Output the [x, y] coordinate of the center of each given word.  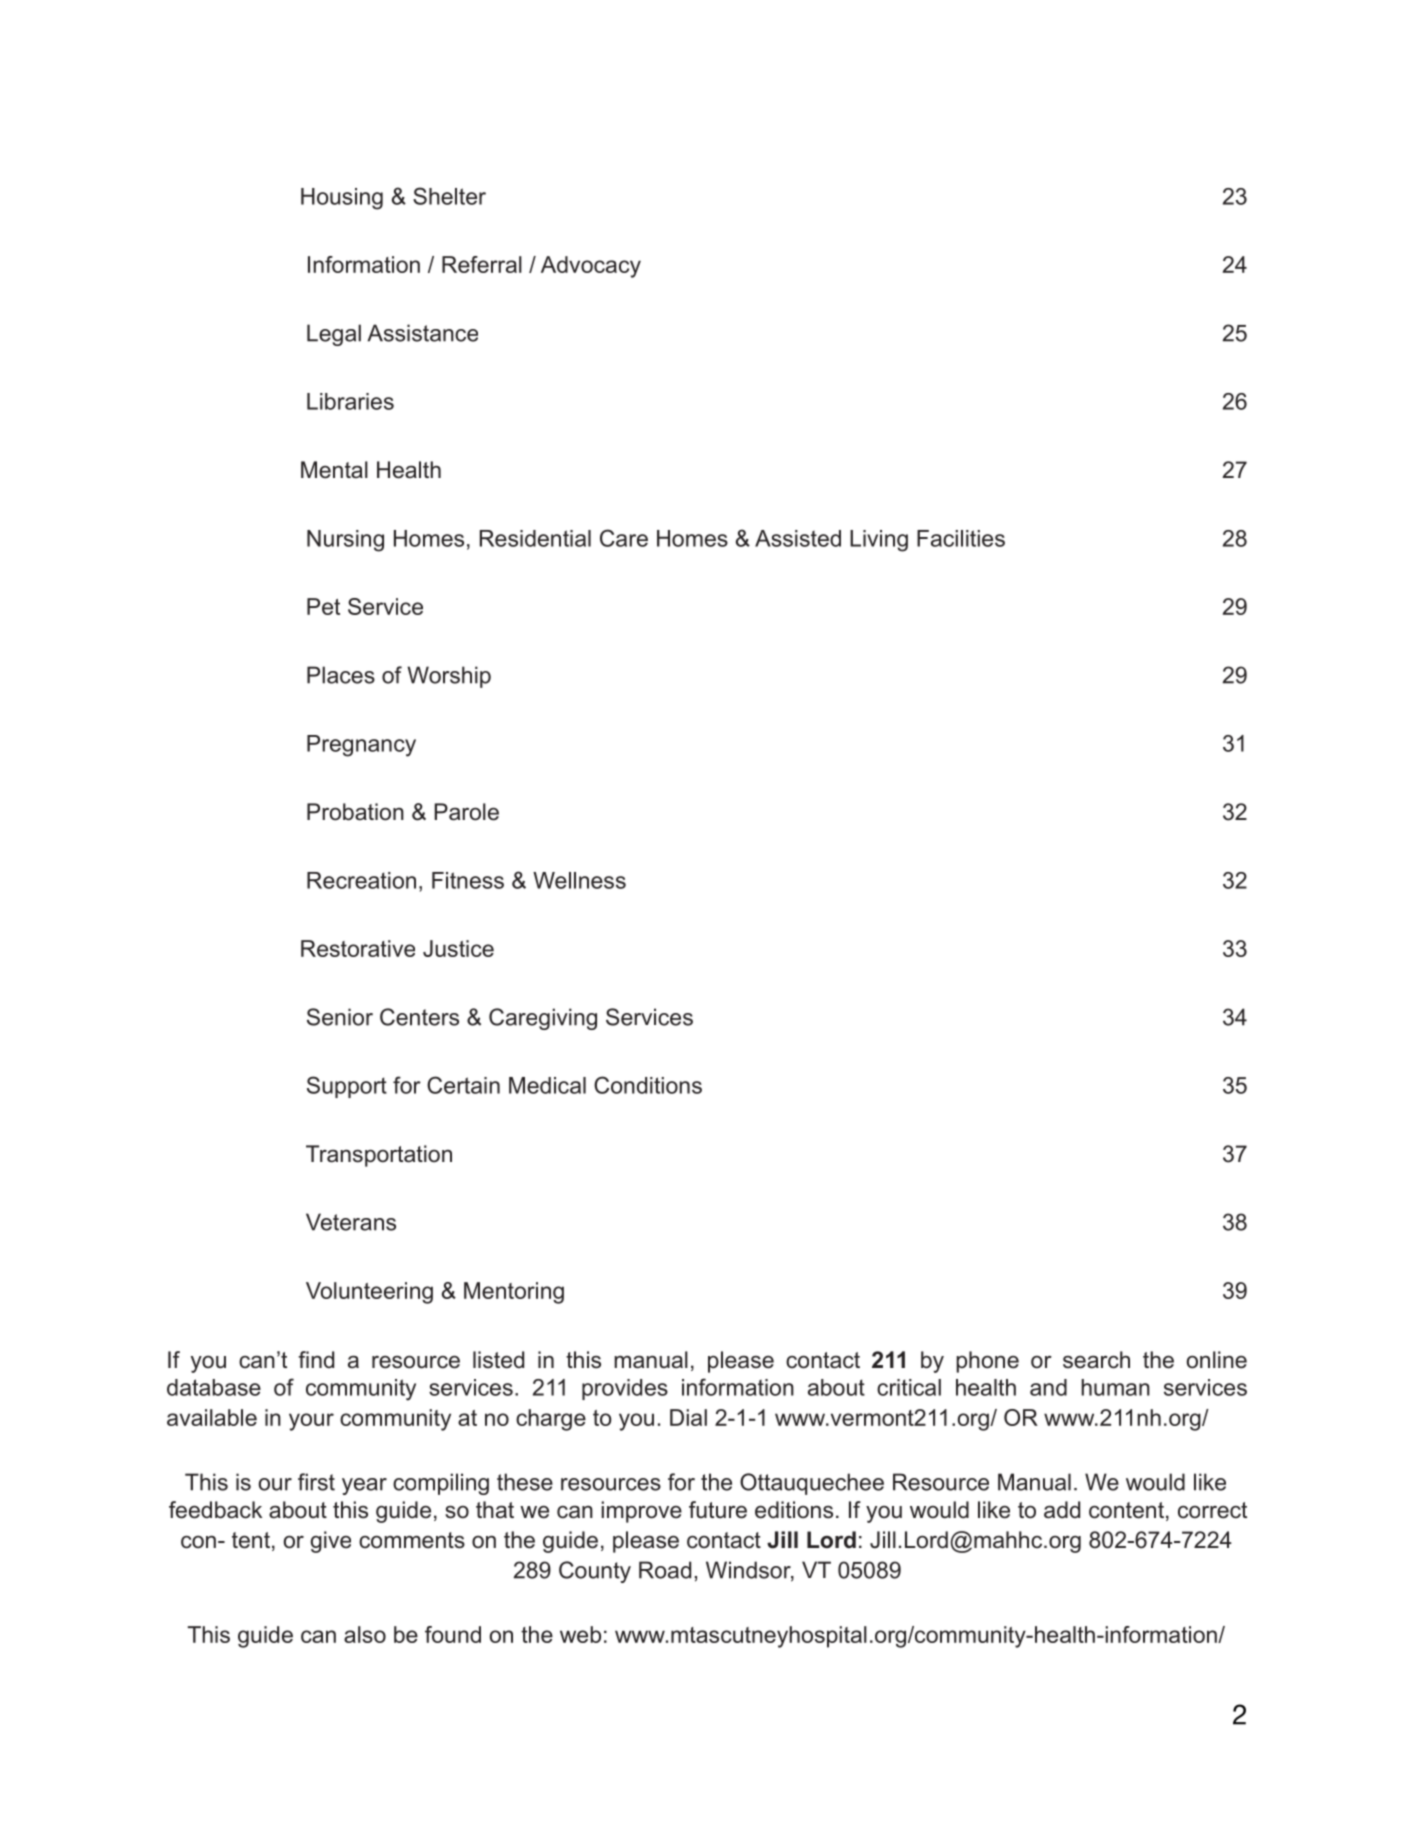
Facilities [961, 538]
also [365, 1634]
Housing [342, 199]
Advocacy [591, 267]
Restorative [358, 948]
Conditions [648, 1085]
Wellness [579, 880]
